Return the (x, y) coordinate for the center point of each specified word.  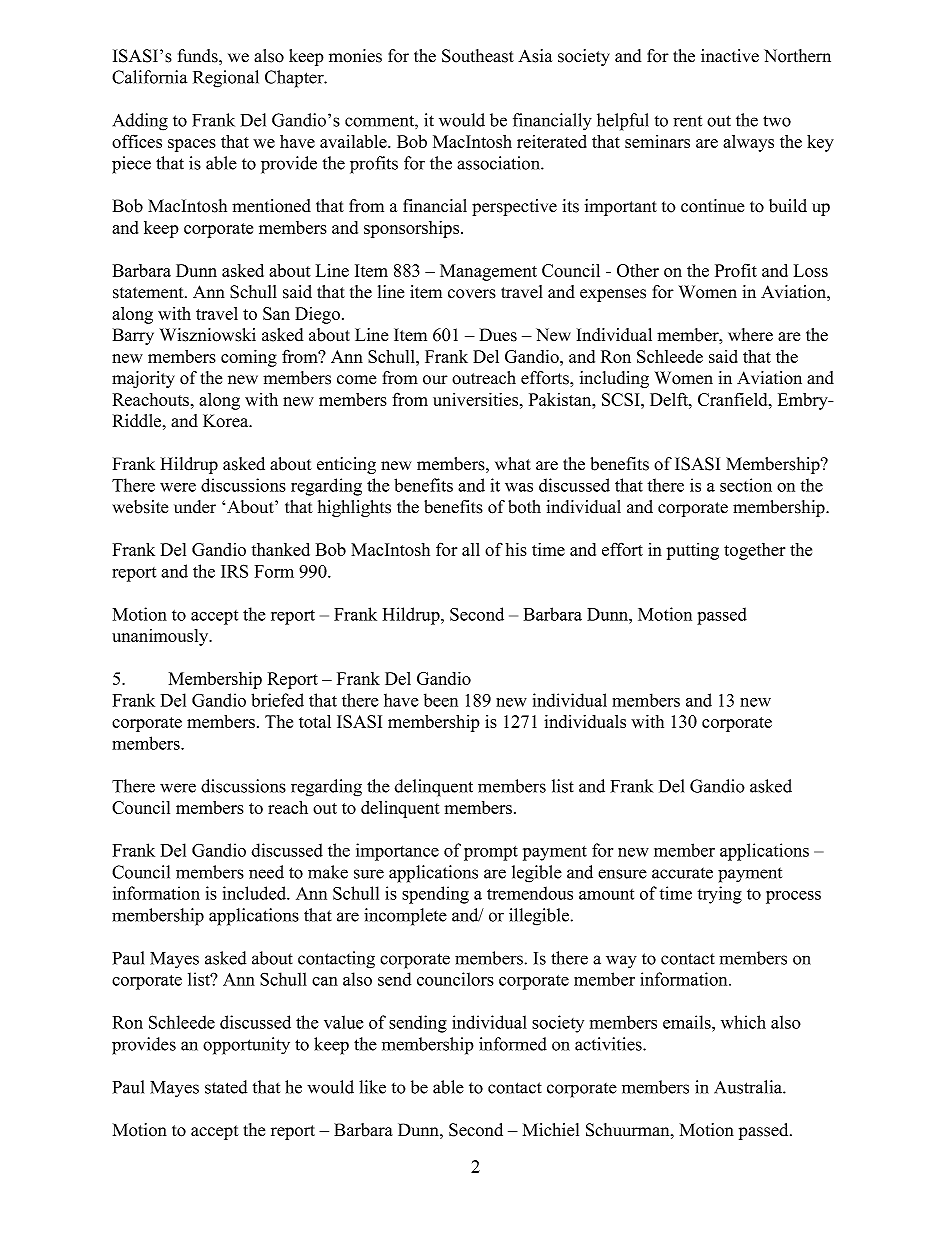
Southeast (478, 56)
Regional (226, 79)
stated (226, 1087)
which (743, 1022)
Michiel (551, 1130)
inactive (730, 56)
